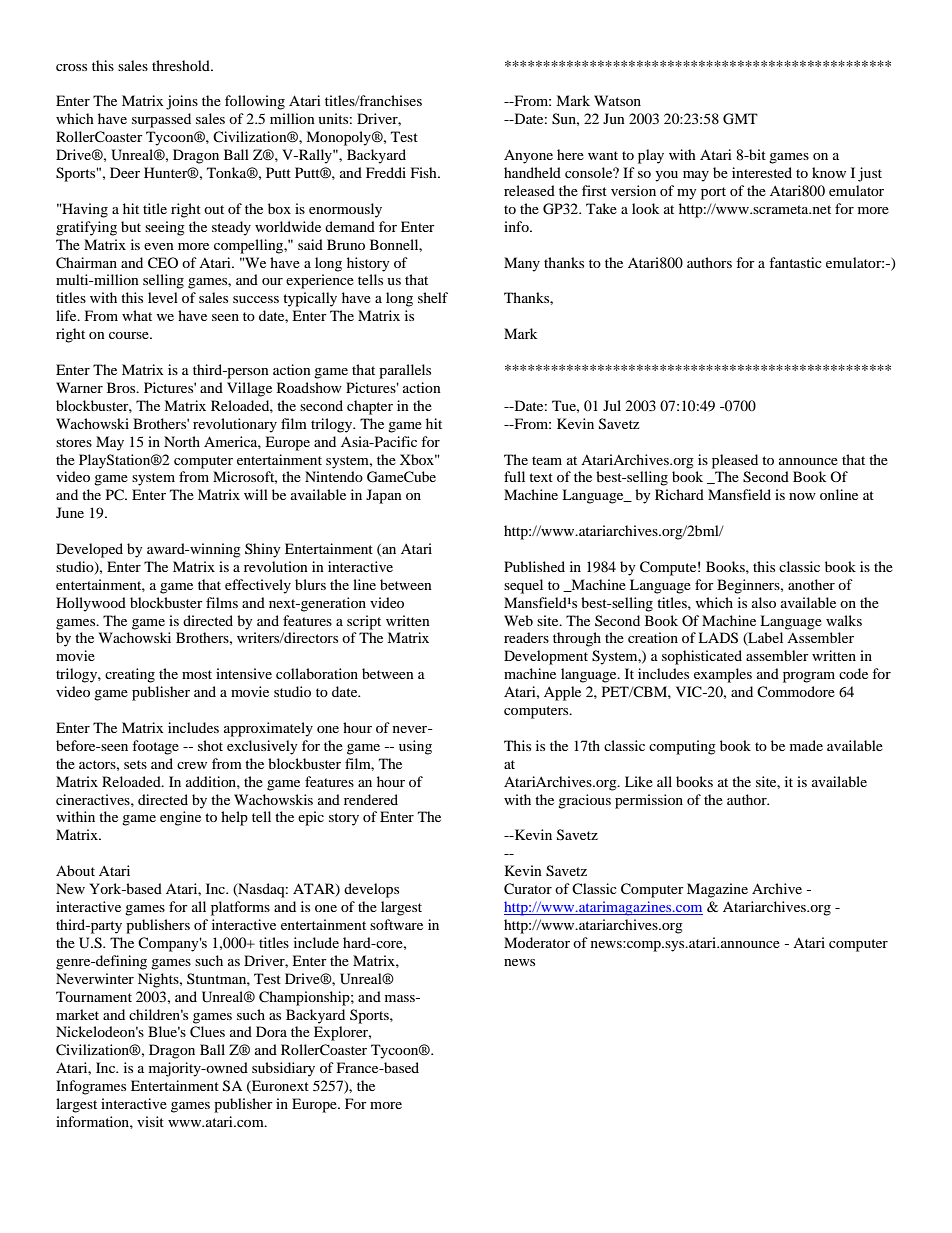 This screenshot has width=952, height=1233. What do you see at coordinates (283, 1069) in the screenshot?
I see `subsidiary` at bounding box center [283, 1069].
